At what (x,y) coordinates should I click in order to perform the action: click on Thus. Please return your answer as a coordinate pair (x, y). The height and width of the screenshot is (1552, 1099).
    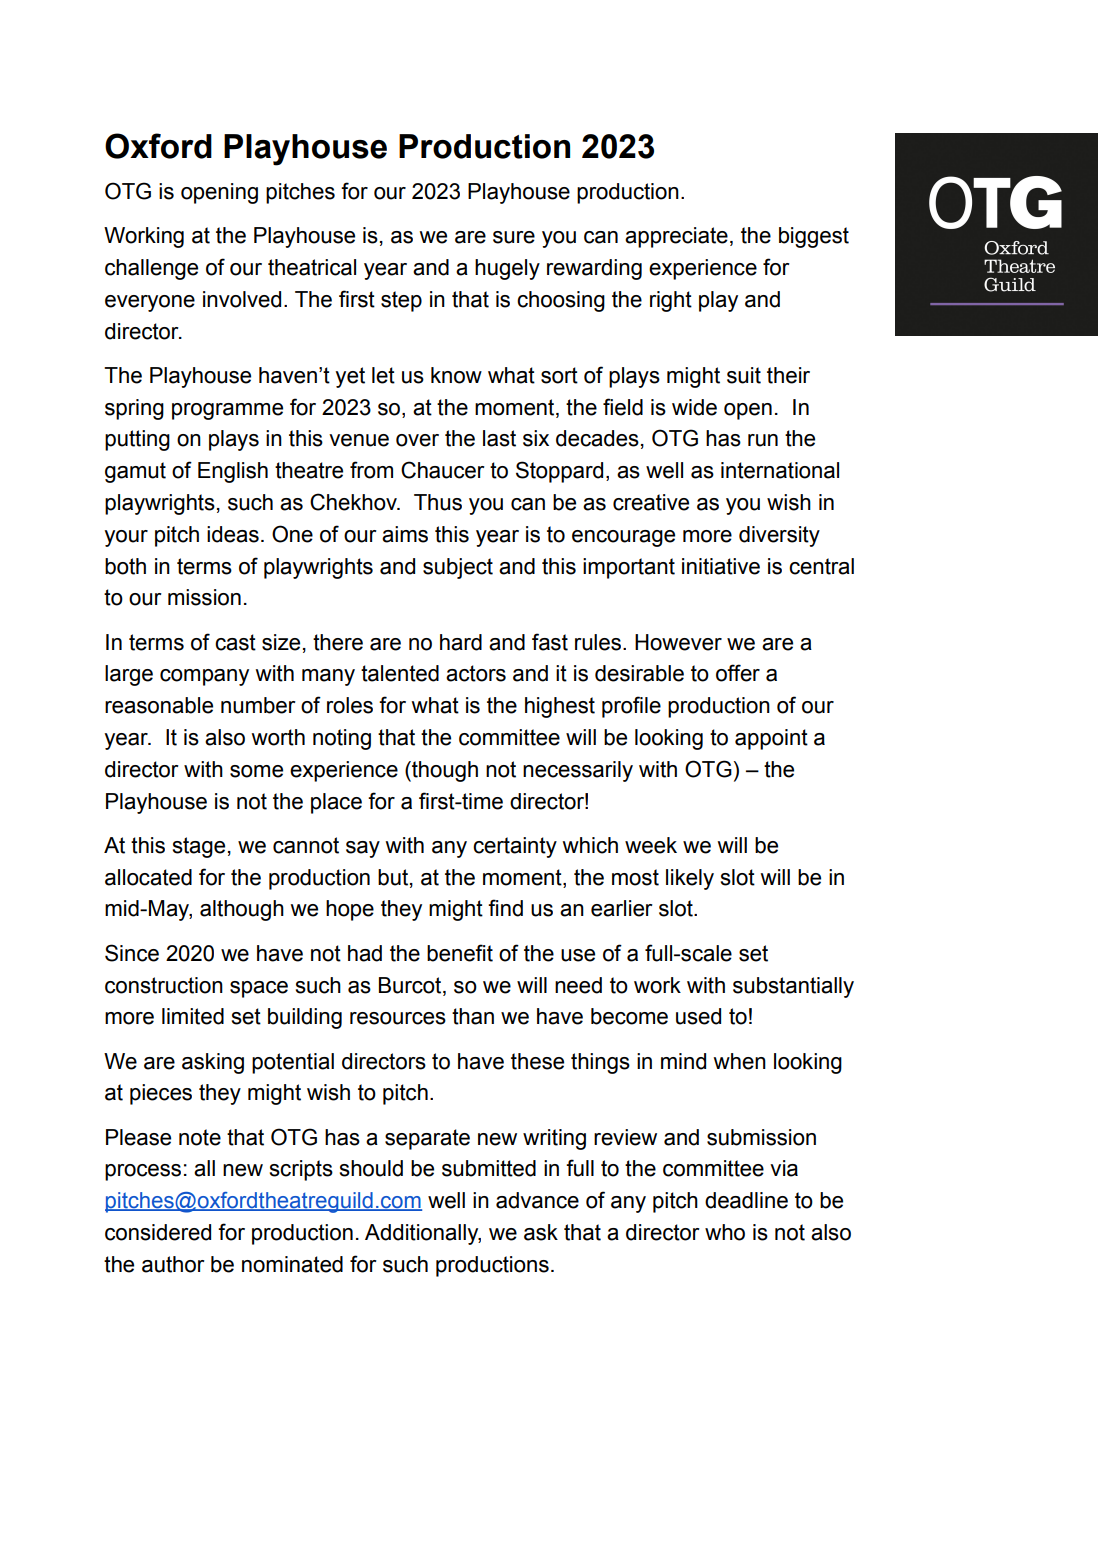
    Looking at the image, I should click on (438, 502).
